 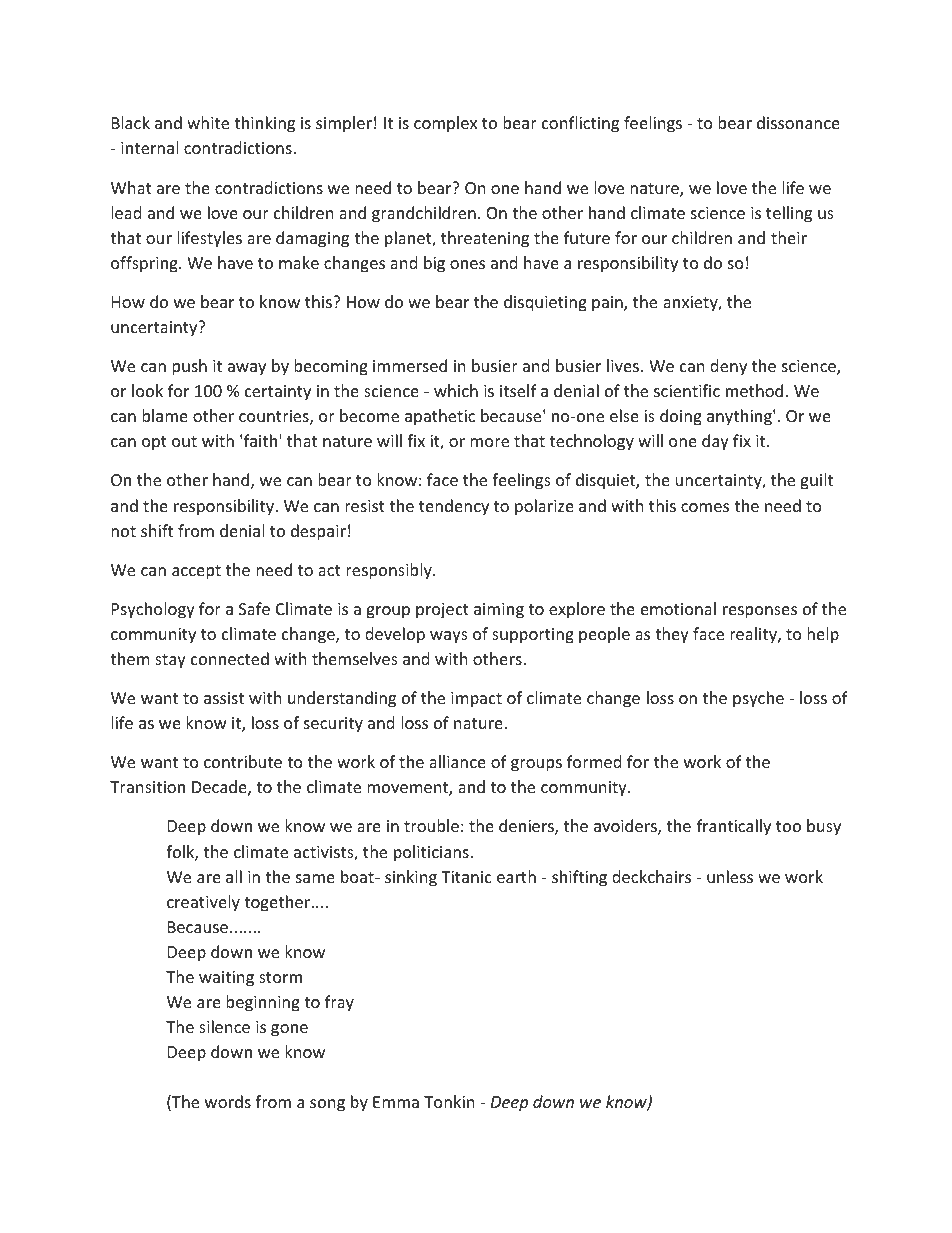 I want to click on white, so click(x=208, y=122).
